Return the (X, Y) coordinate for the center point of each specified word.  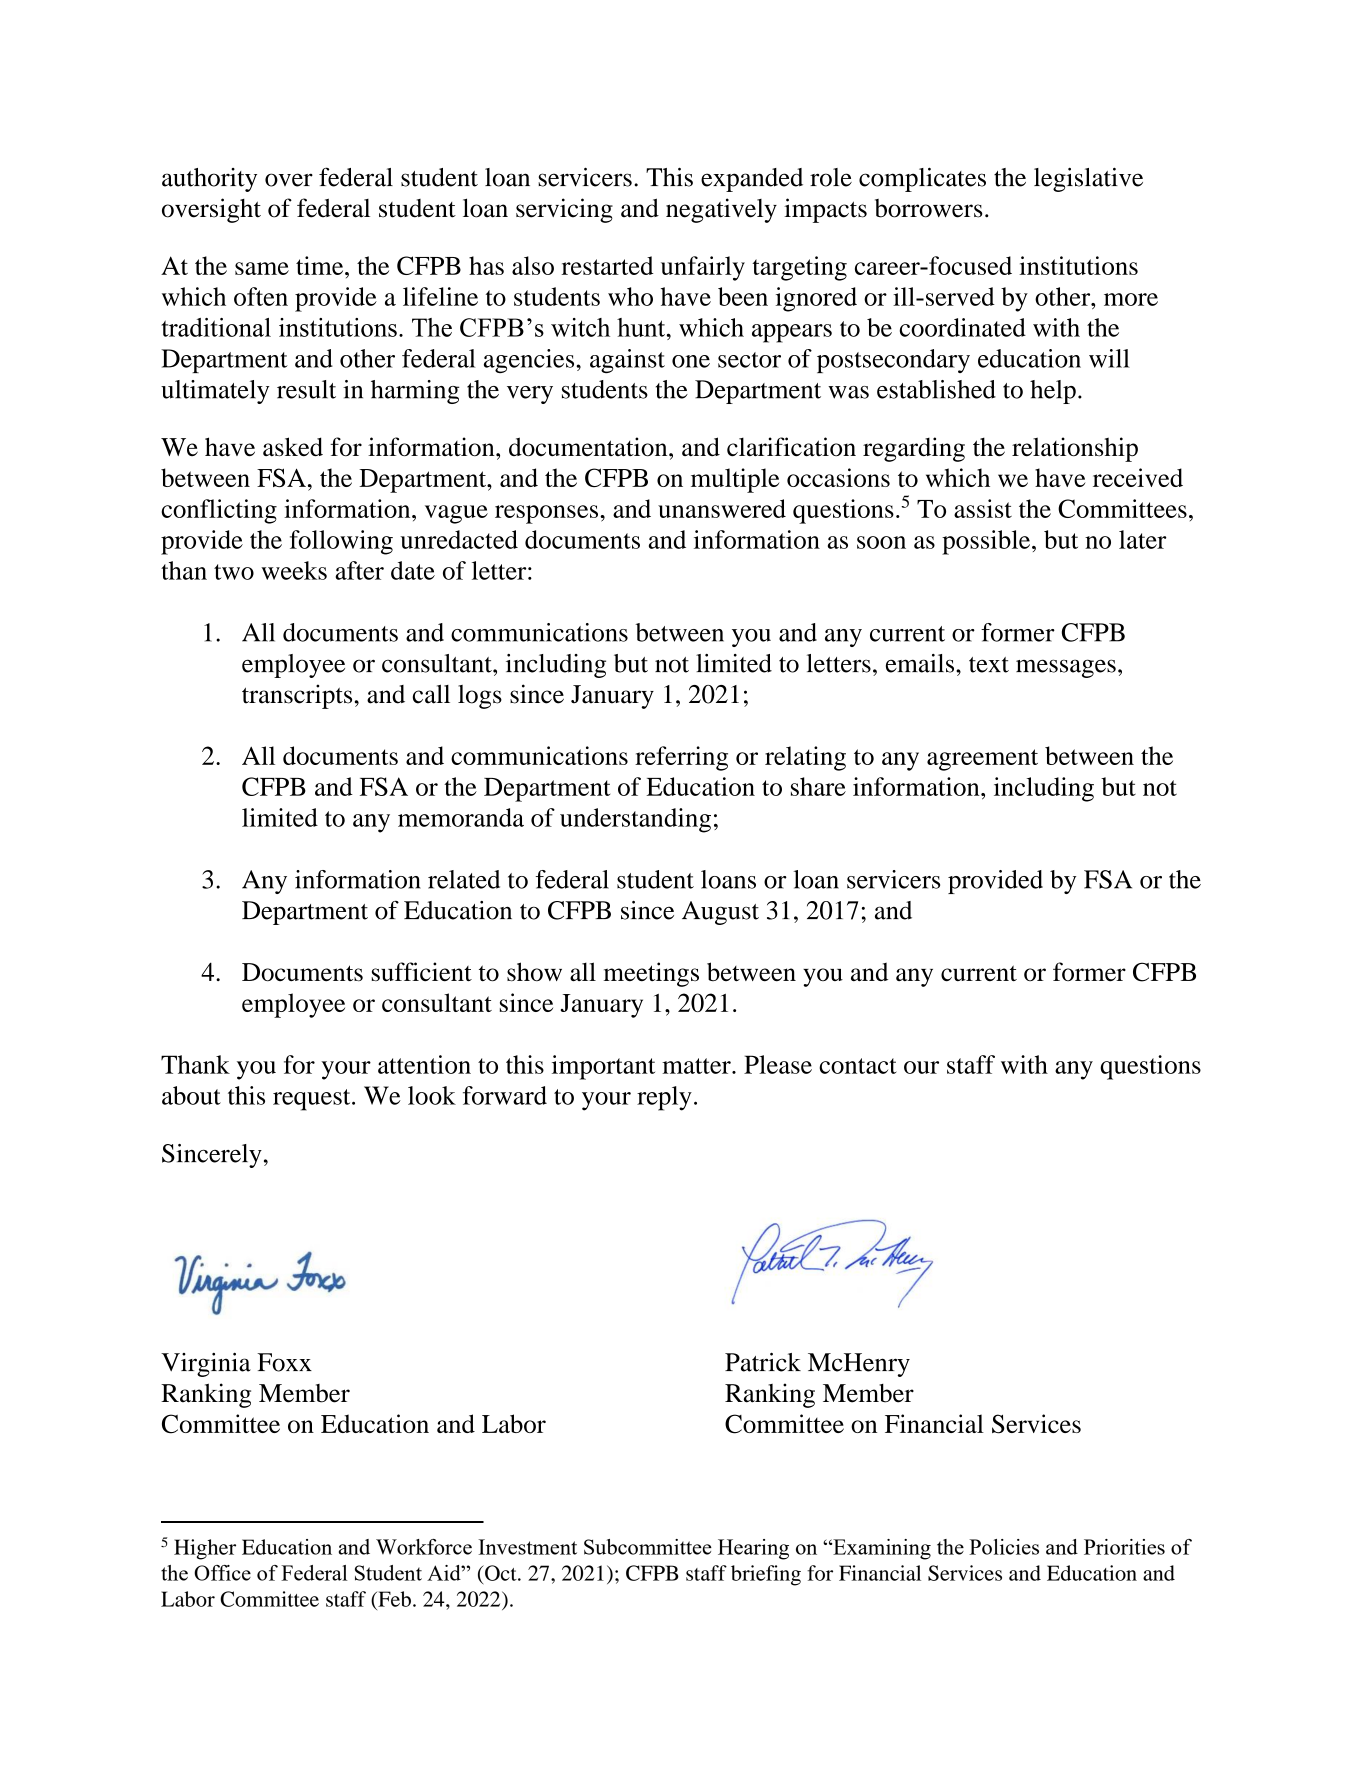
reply (664, 1098)
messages (1066, 668)
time (321, 265)
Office (222, 1573)
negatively (721, 210)
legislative (1088, 179)
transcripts (297, 696)
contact (858, 1066)
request (313, 1100)
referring (681, 758)
